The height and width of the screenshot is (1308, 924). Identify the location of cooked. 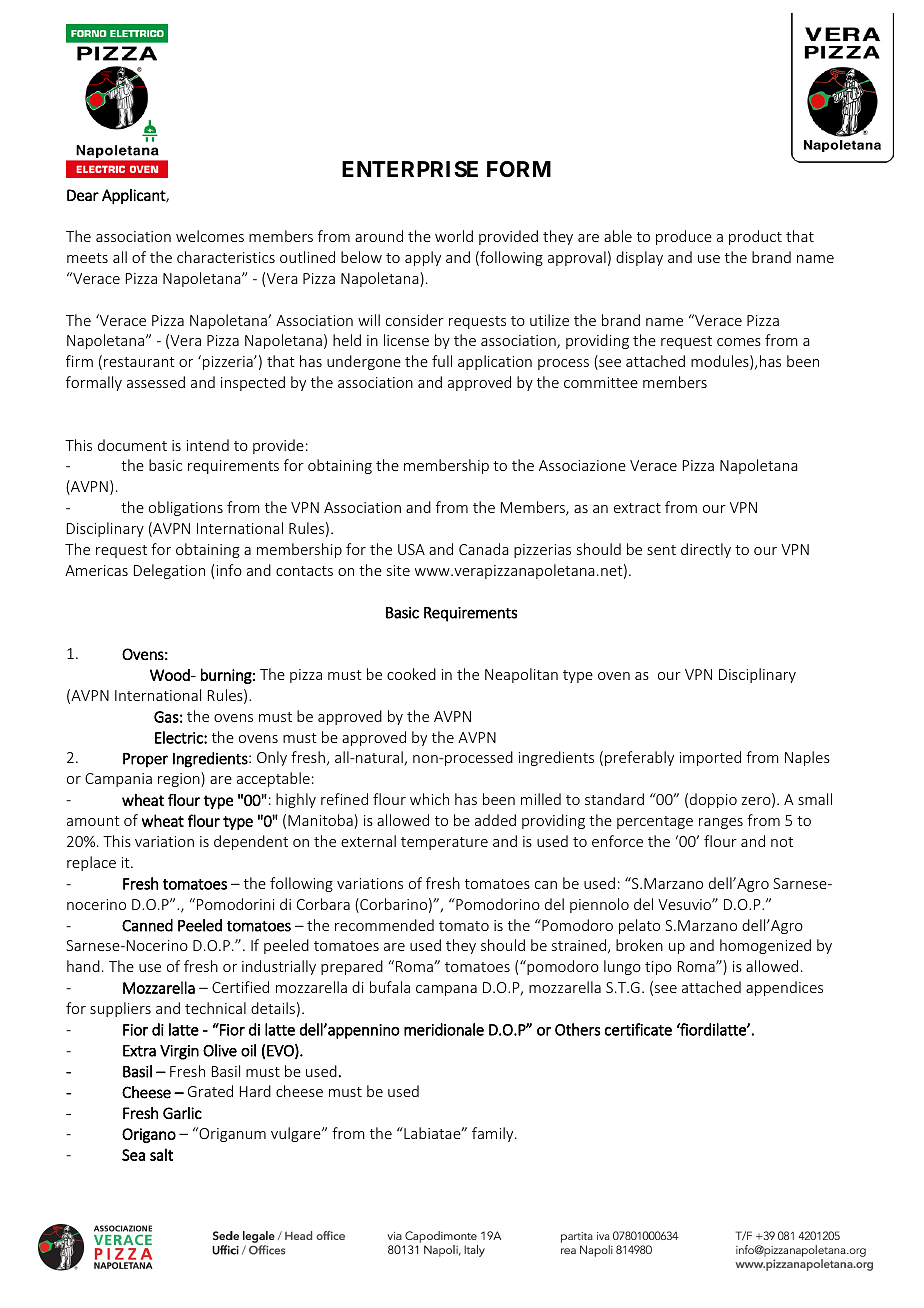
(411, 674).
